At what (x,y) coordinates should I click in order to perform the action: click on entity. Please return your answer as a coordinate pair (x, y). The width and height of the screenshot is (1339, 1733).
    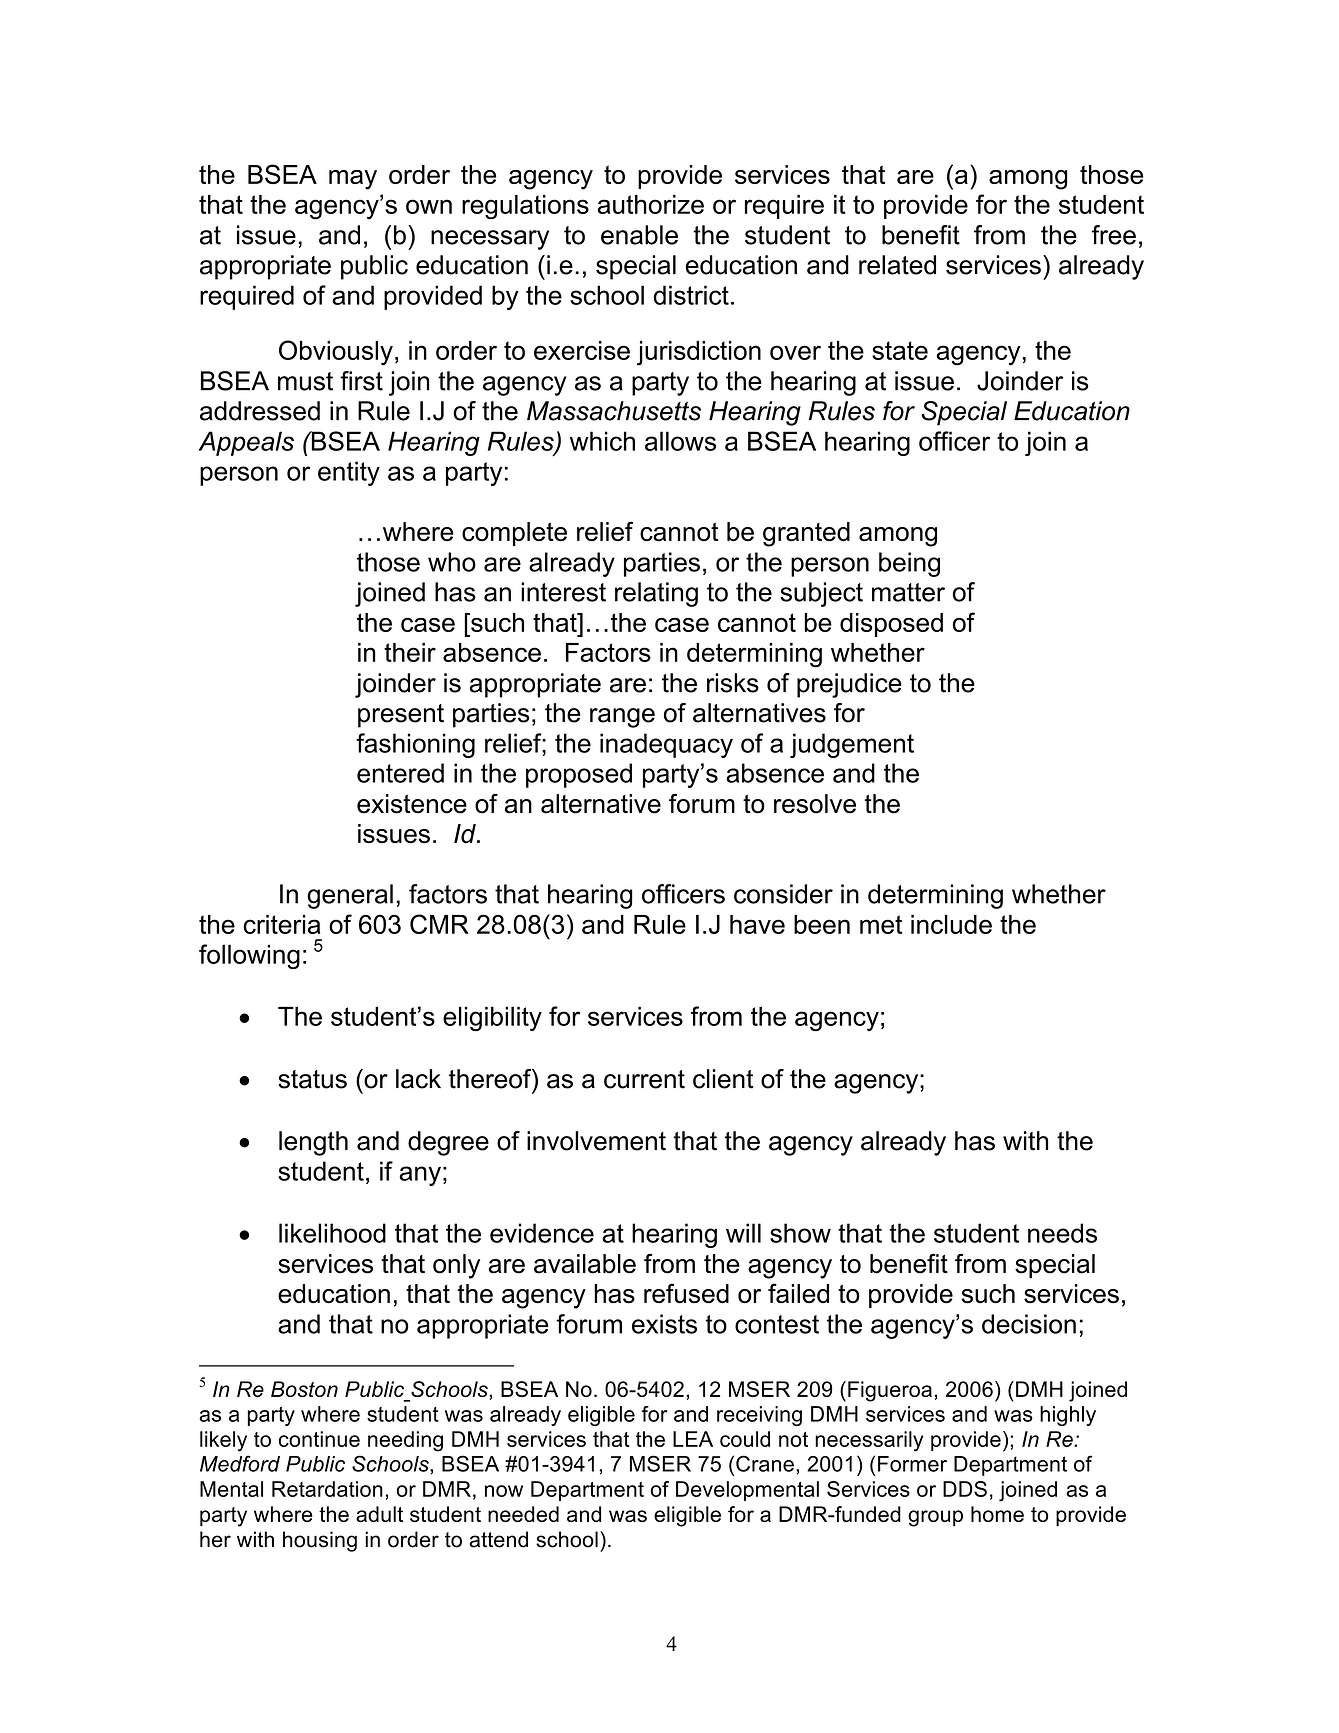
    Looking at the image, I should click on (349, 473).
